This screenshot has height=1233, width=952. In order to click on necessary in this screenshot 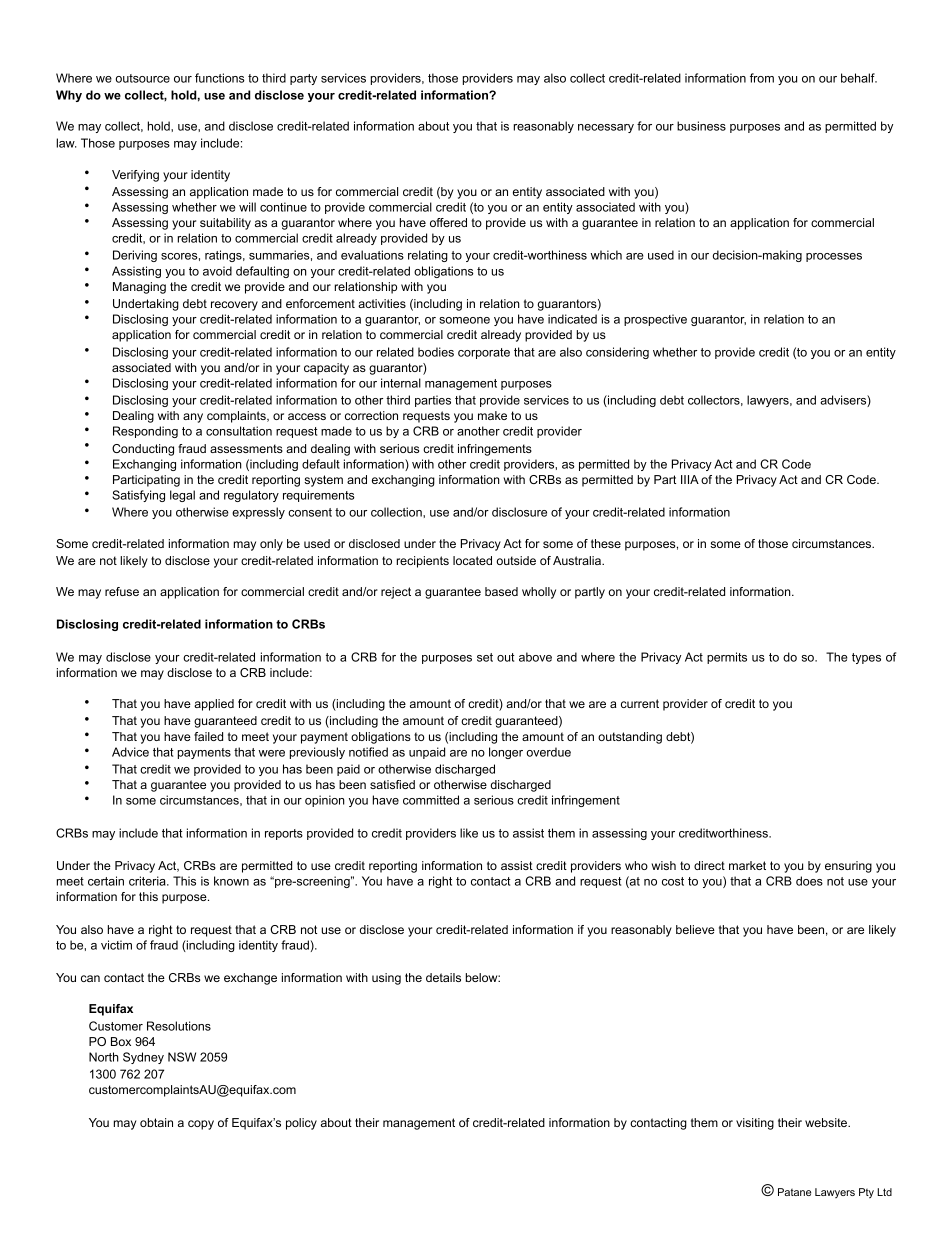, I will do `click(606, 128)`.
